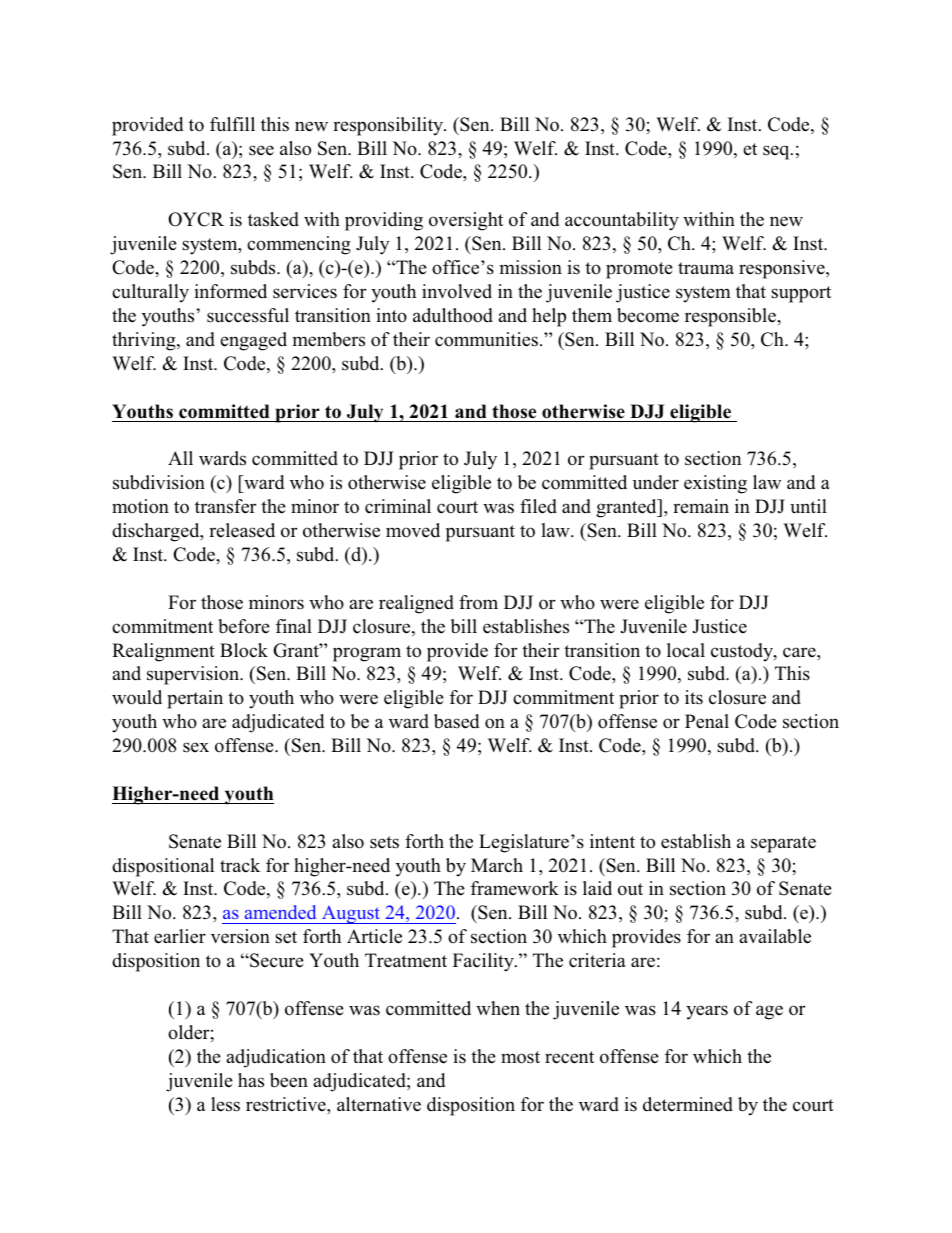 Image resolution: width=952 pixels, height=1233 pixels. What do you see at coordinates (389, 126) in the screenshot?
I see `responsibility` at bounding box center [389, 126].
